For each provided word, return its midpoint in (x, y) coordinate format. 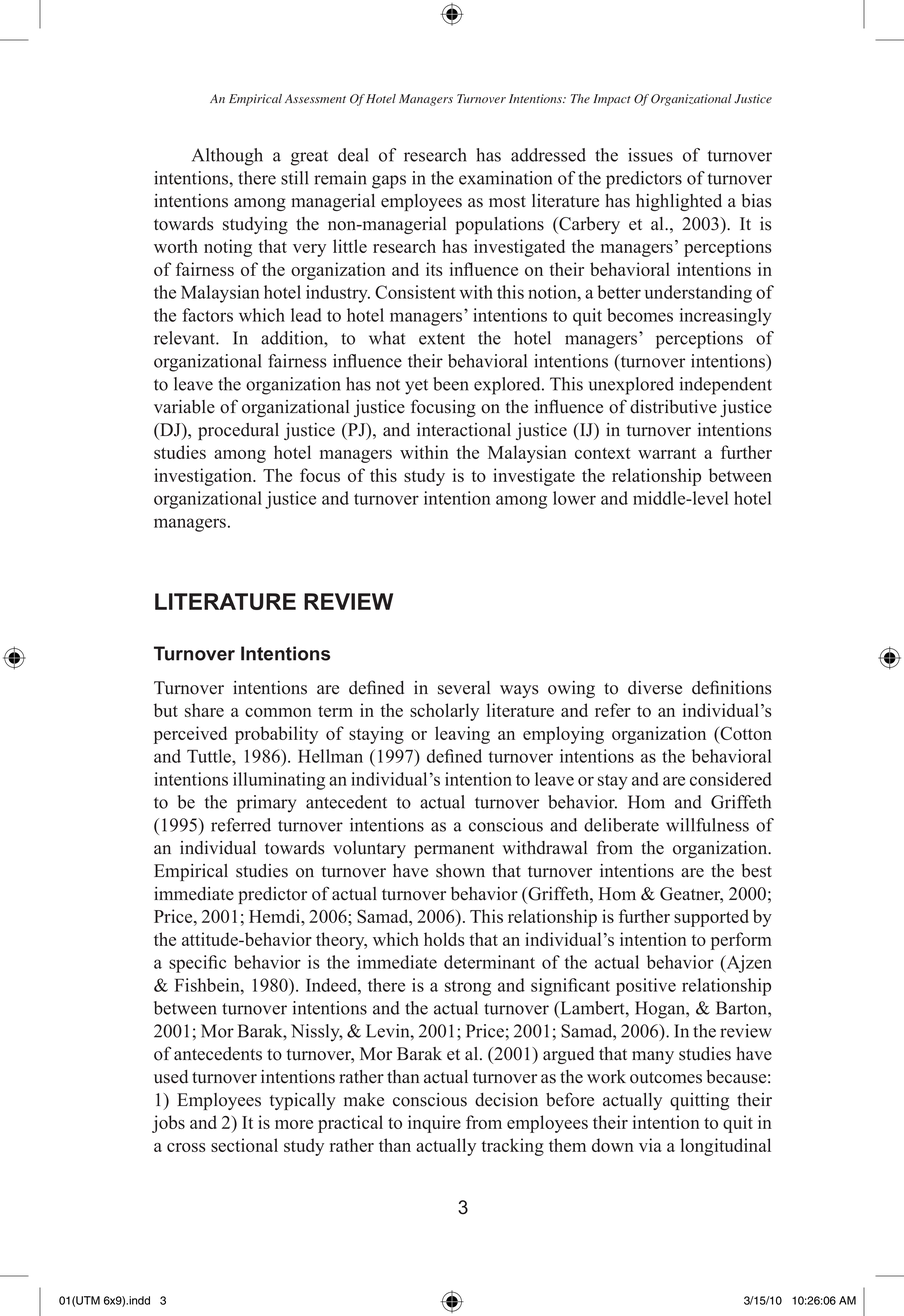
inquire (434, 1124)
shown (460, 871)
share (204, 710)
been (451, 384)
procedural (238, 431)
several (464, 688)
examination (505, 178)
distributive (673, 407)
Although (227, 157)
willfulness (707, 825)
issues (650, 155)
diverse (655, 688)
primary (266, 804)
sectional (244, 1145)
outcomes (666, 1078)
